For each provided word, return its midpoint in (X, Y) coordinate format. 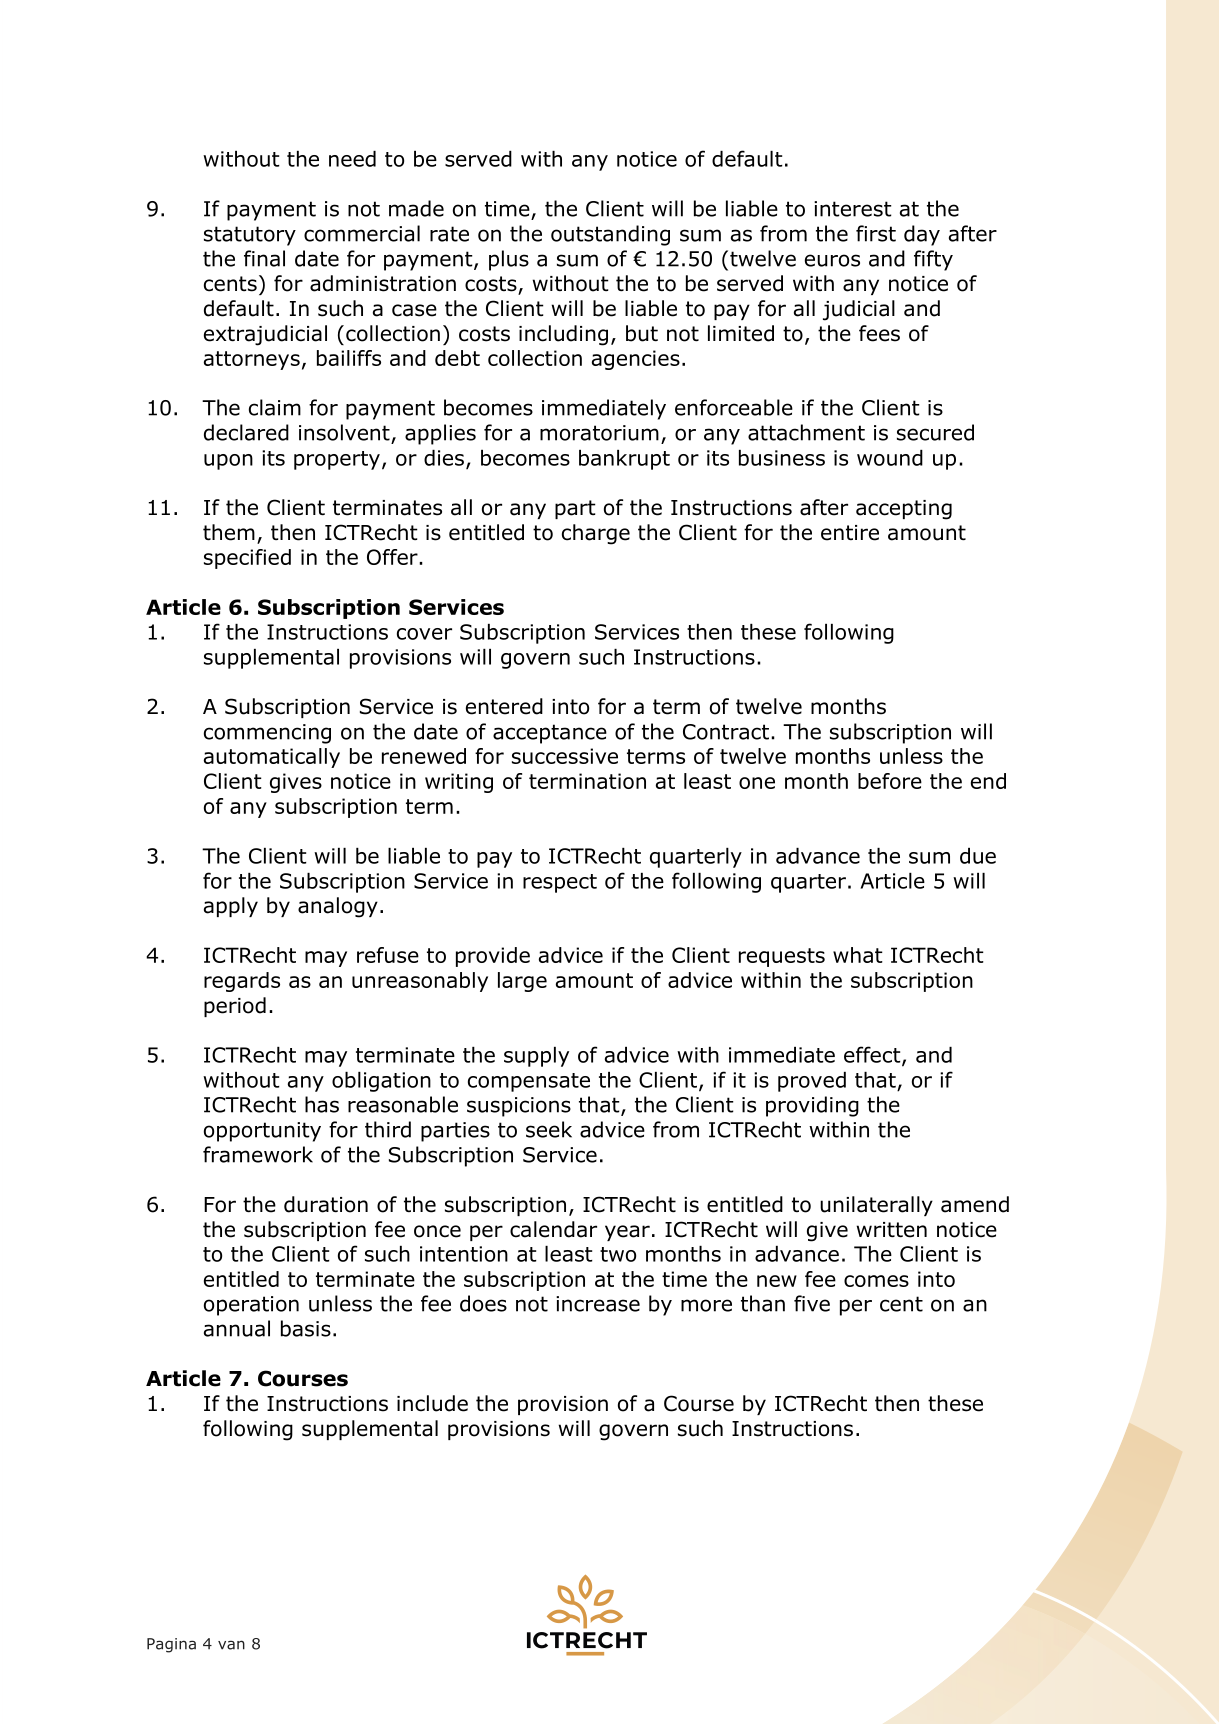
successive (565, 756)
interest (853, 209)
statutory (250, 236)
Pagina (171, 1645)
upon (228, 462)
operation (251, 1306)
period (235, 1007)
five (812, 1303)
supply (536, 1057)
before (890, 781)
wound (890, 458)
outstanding (610, 235)
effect (873, 1055)
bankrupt (624, 460)
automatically (272, 758)
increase (598, 1304)
